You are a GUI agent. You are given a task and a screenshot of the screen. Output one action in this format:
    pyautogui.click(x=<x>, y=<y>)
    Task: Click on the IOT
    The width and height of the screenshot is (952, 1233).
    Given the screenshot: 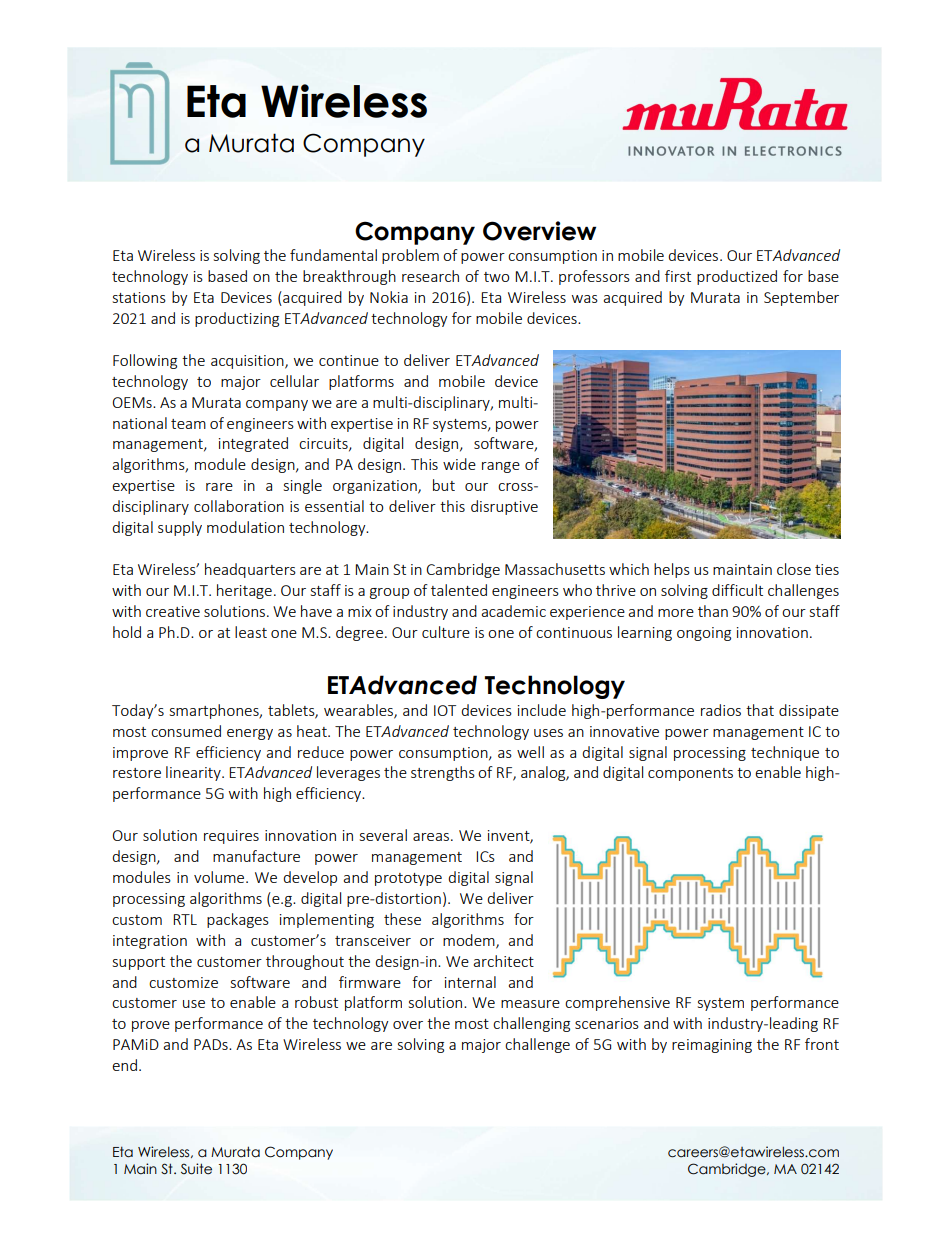 What is the action you would take?
    pyautogui.click(x=445, y=710)
